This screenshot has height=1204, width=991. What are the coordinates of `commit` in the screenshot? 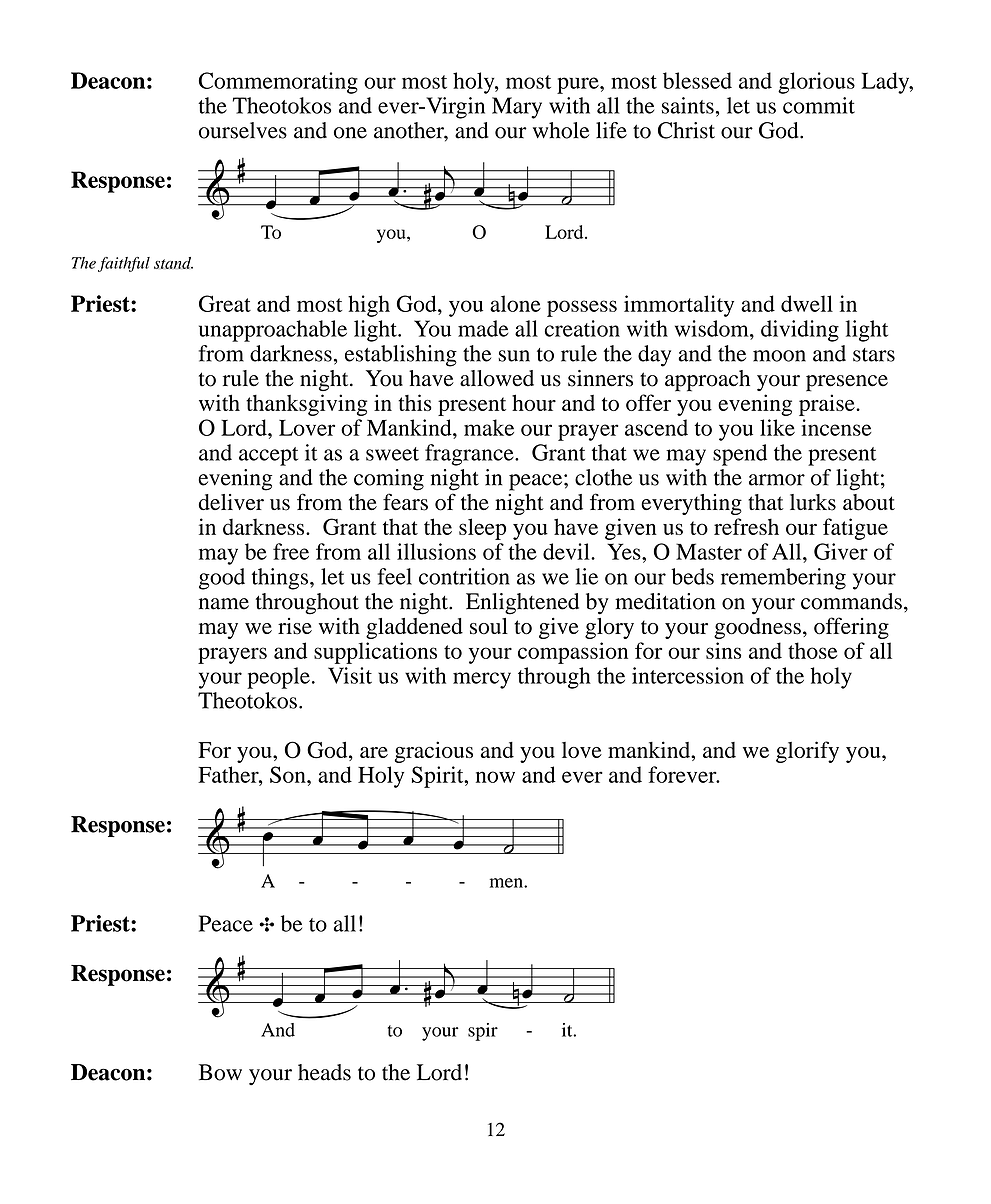 It's located at (819, 105).
